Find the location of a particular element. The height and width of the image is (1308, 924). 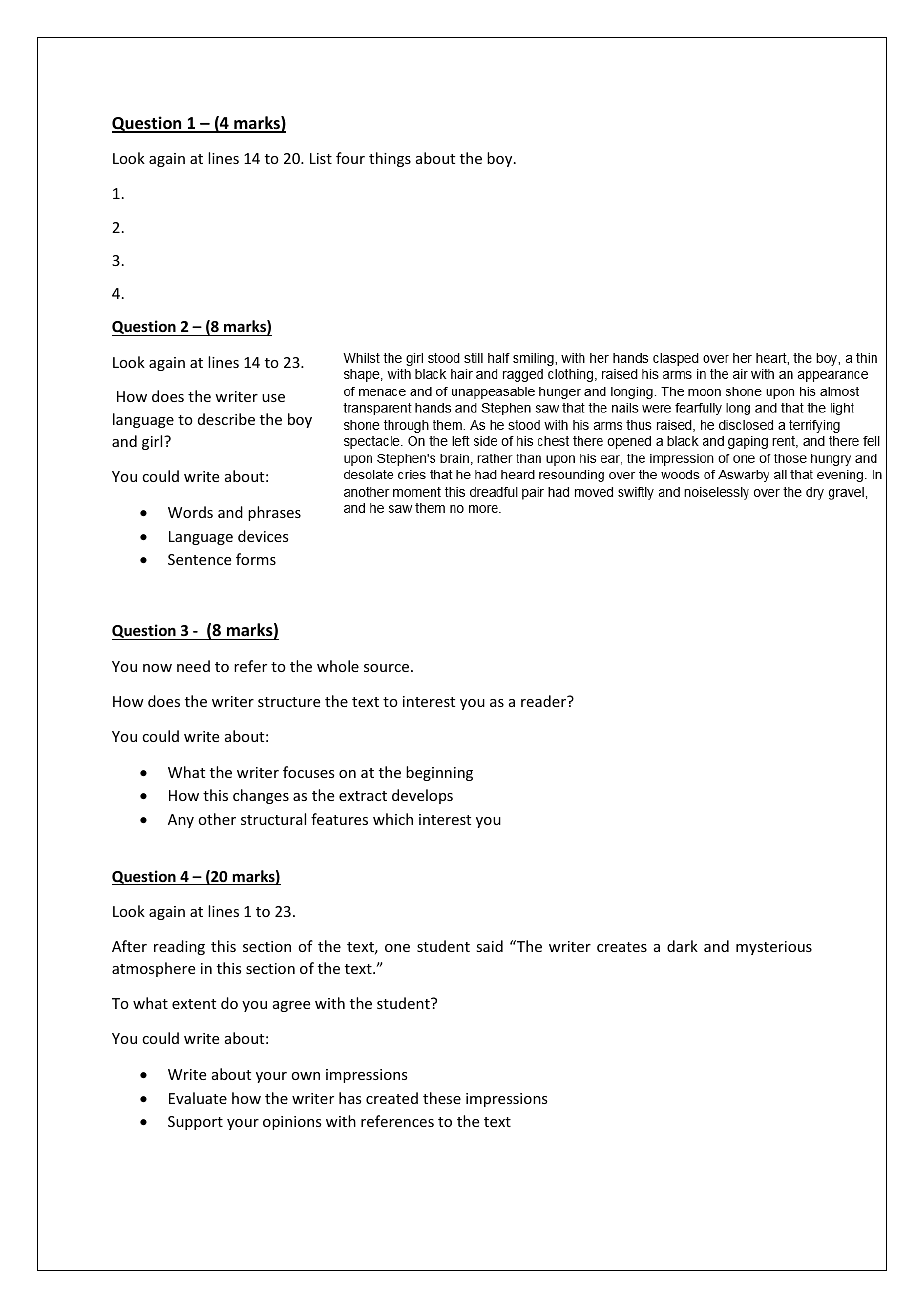

reading is located at coordinates (179, 947).
